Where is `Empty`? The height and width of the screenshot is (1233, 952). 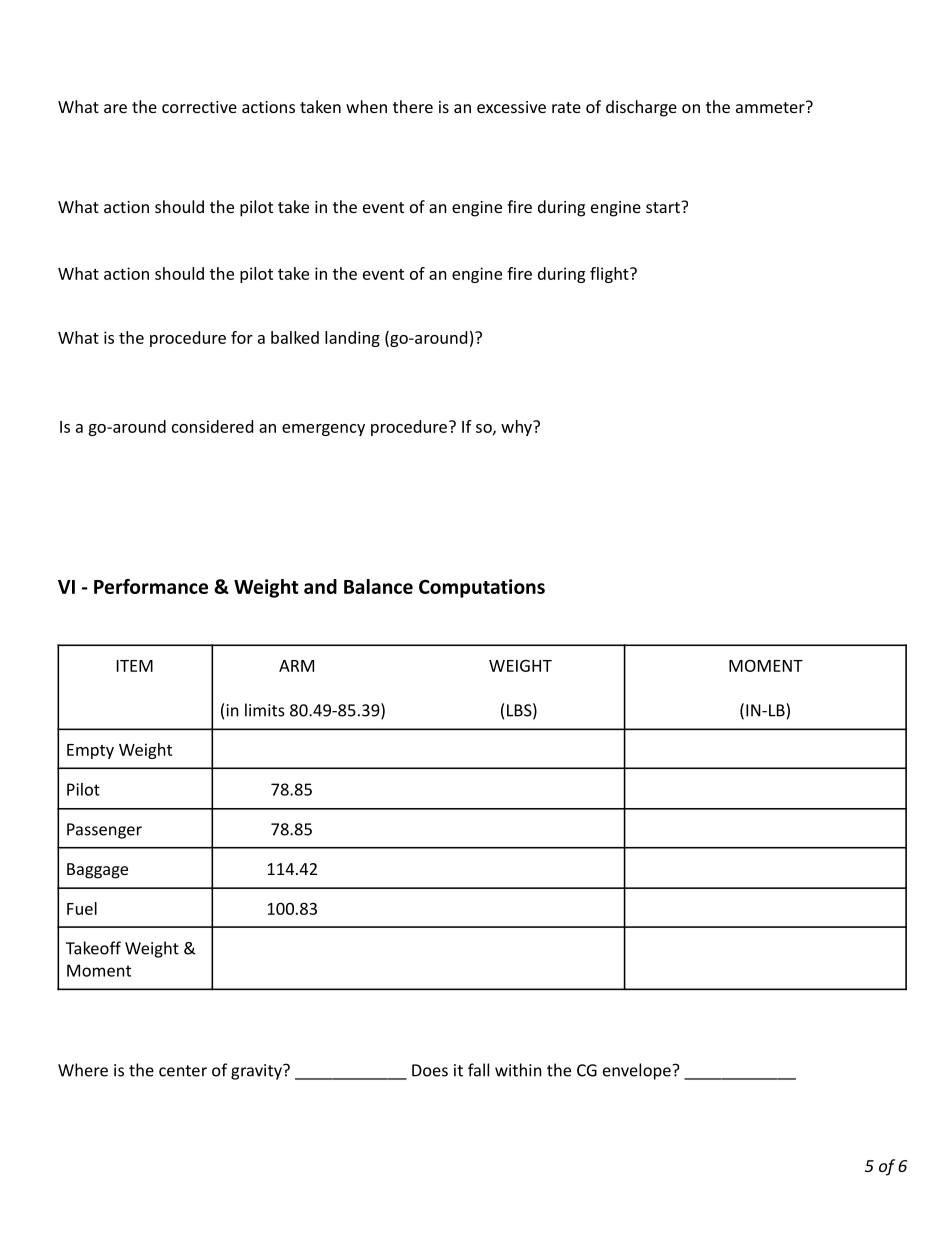
Empty is located at coordinates (90, 751).
